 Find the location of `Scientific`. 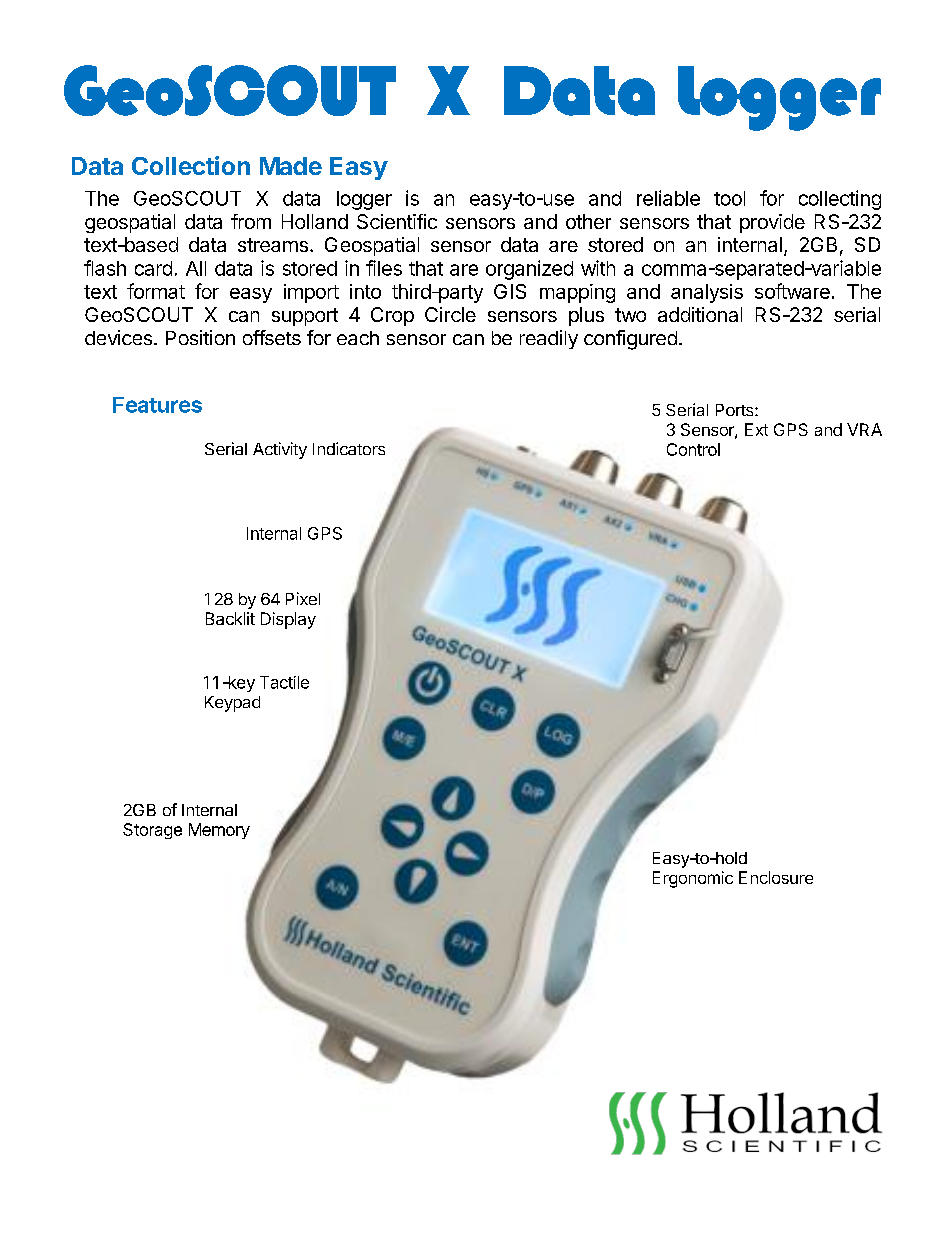

Scientific is located at coordinates (397, 221).
